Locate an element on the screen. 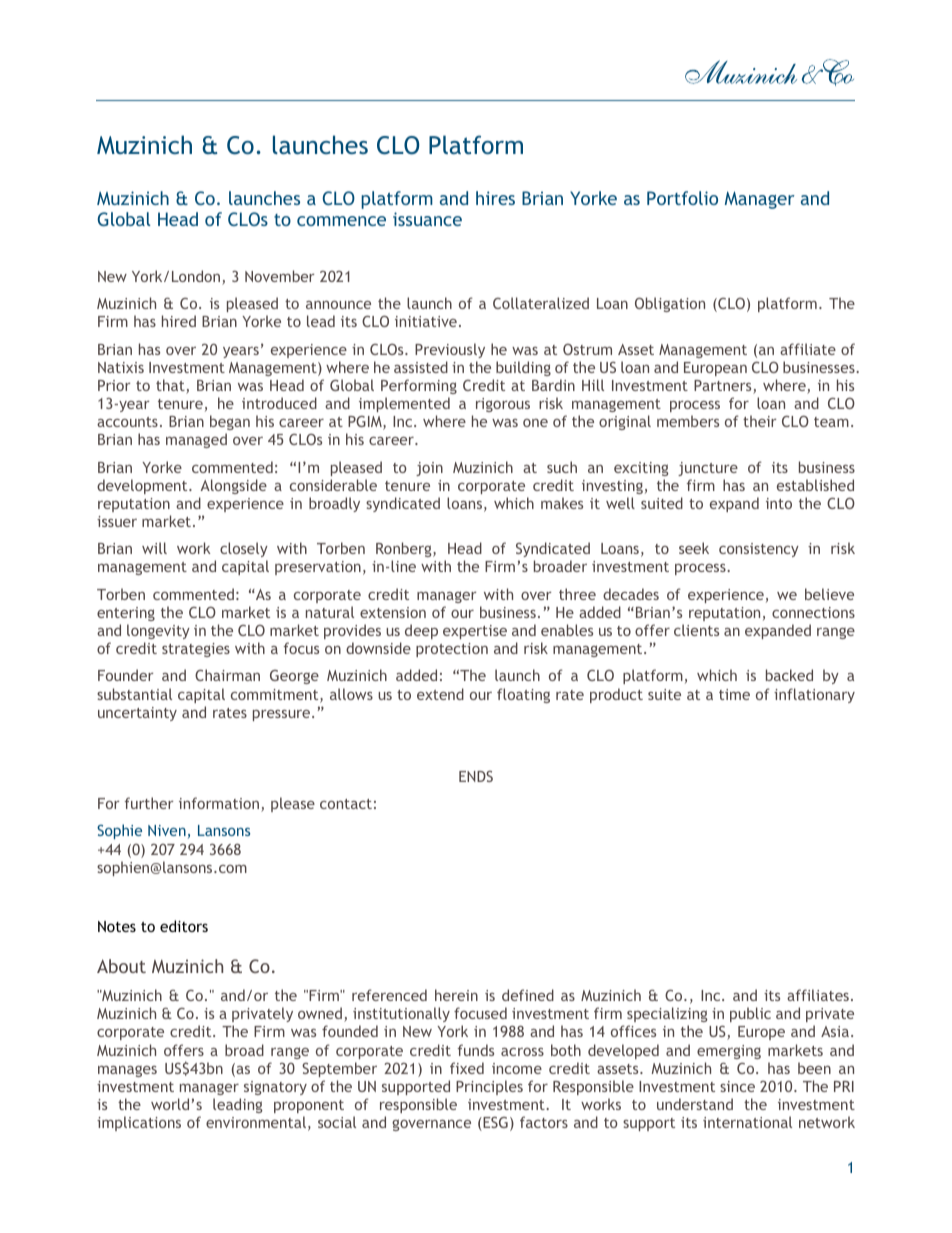 This screenshot has width=952, height=1233. ENDS is located at coordinates (476, 776).
